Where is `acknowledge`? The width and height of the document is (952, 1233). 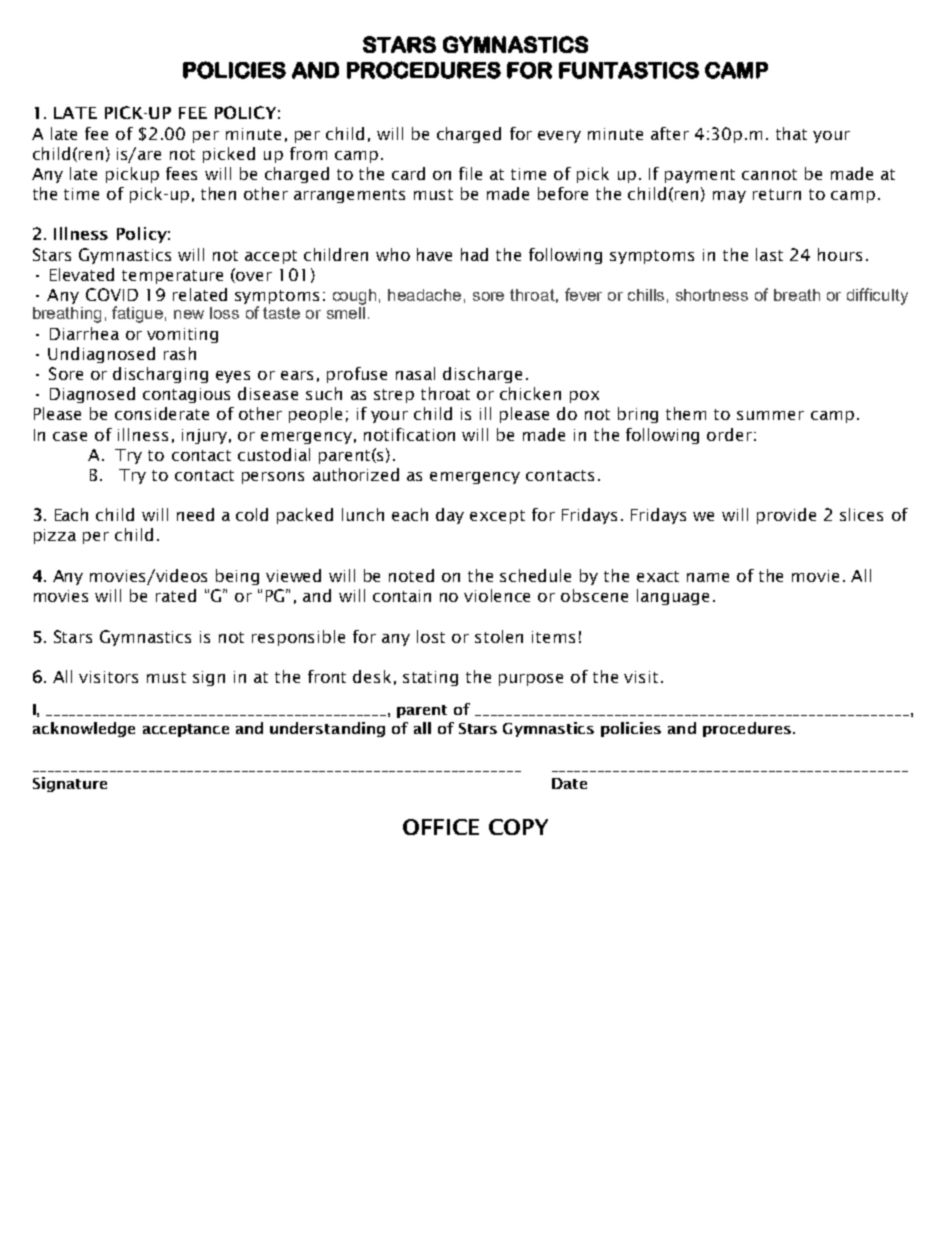 acknowledge is located at coordinates (84, 729).
